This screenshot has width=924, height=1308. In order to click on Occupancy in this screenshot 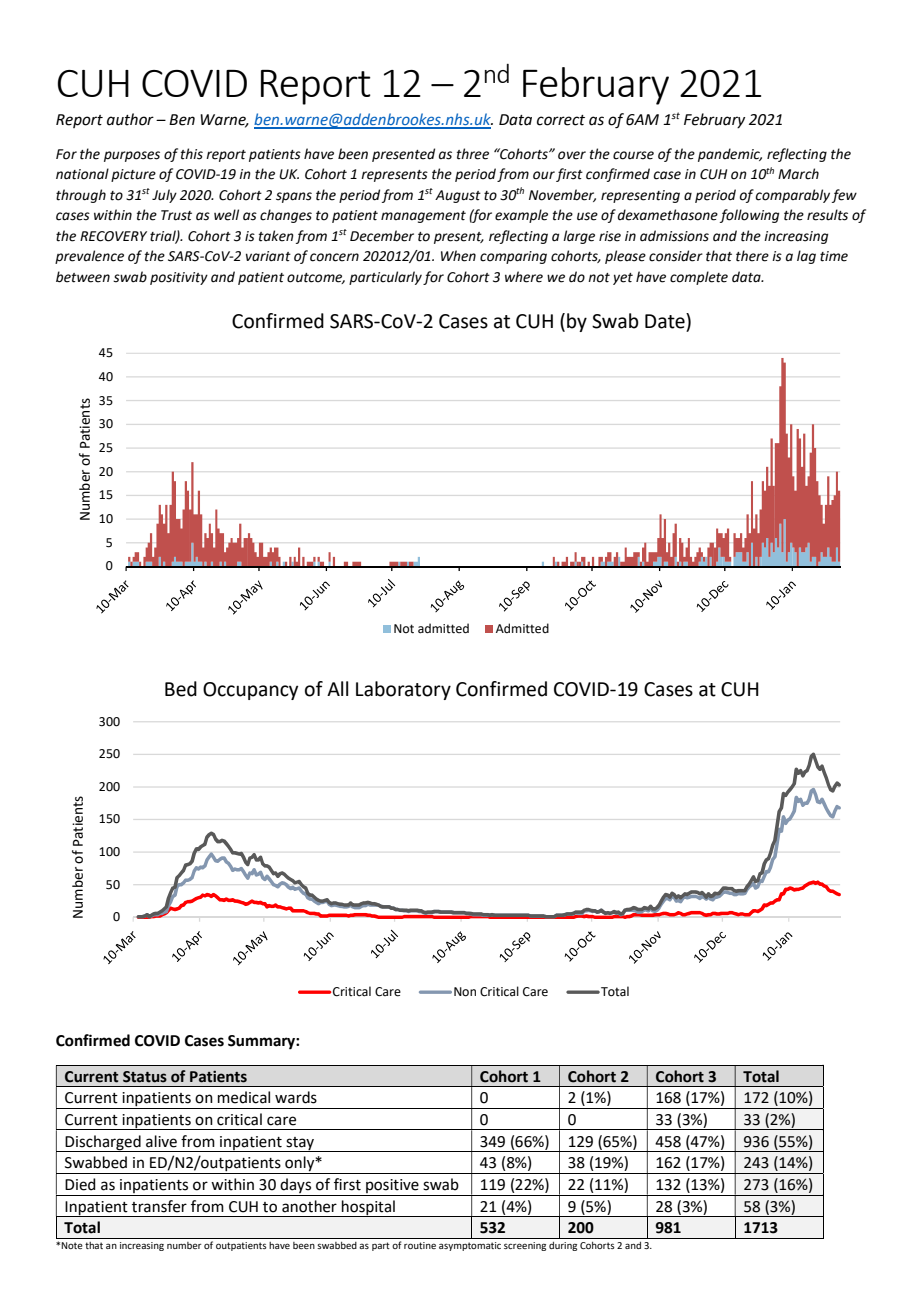, I will do `click(250, 691)`.
